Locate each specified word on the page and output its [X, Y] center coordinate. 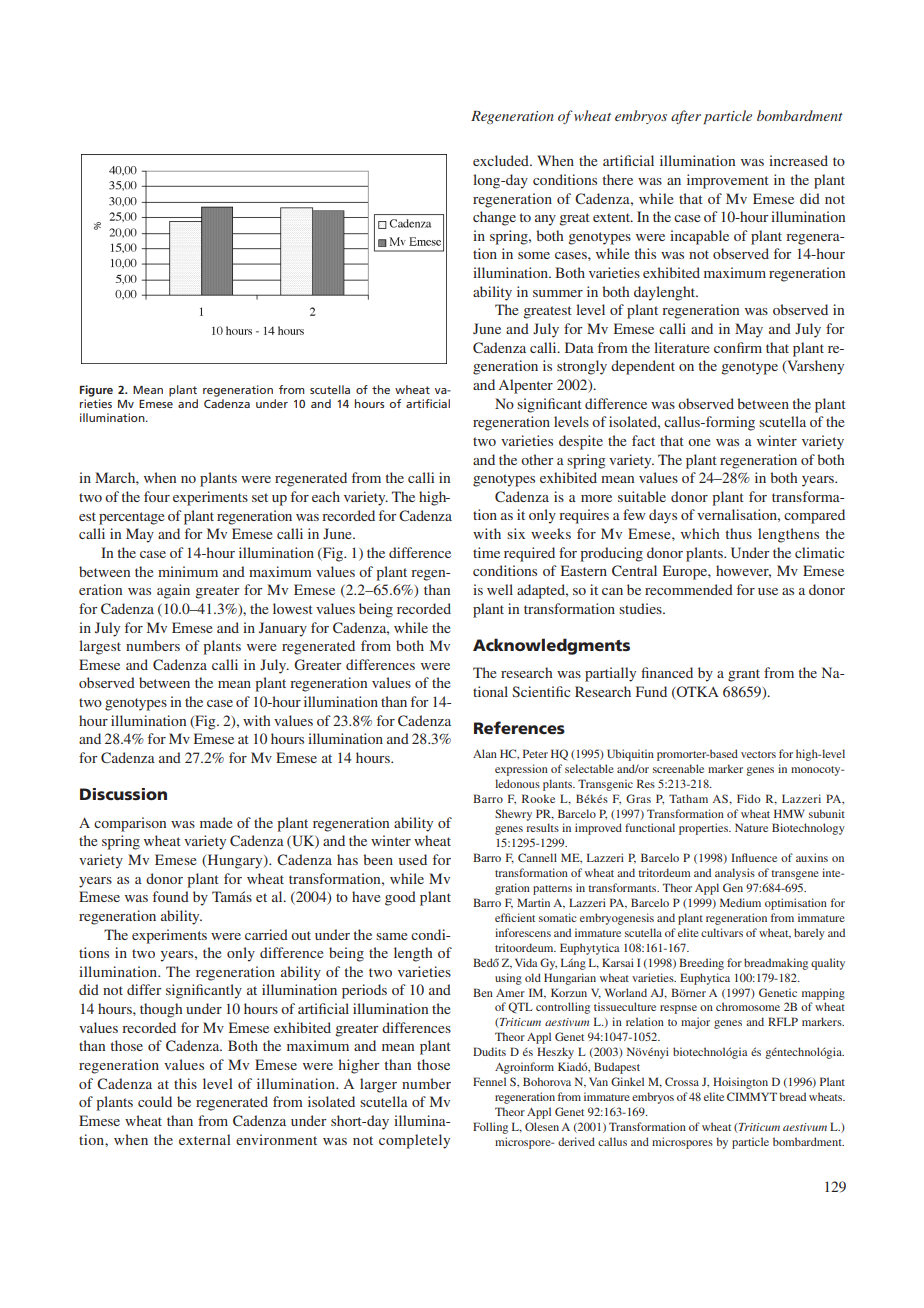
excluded [502, 160]
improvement [728, 181]
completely [414, 1141]
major [695, 1023]
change [494, 218]
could [155, 1101]
